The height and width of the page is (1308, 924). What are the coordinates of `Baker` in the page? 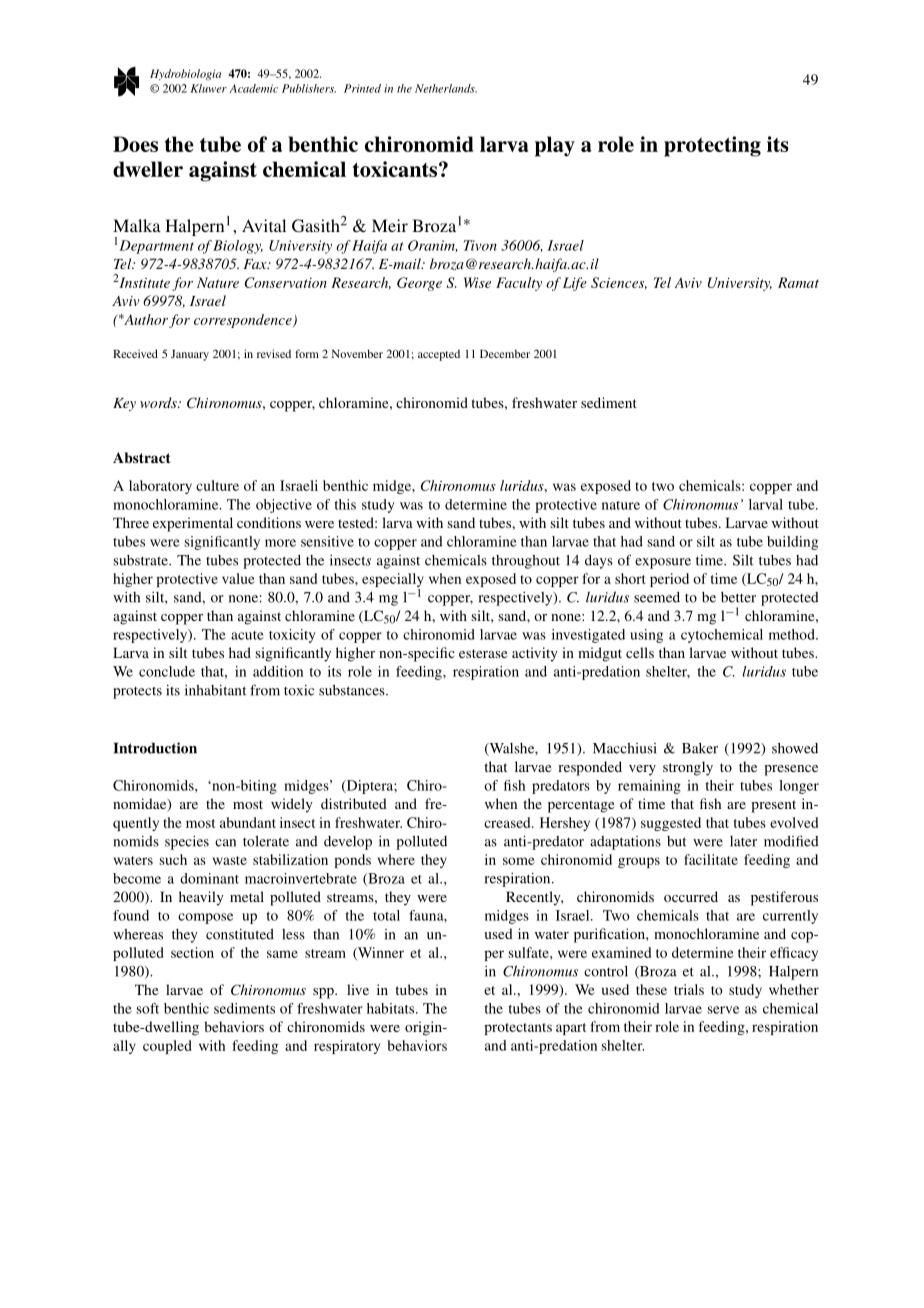 It's located at (700, 748).
